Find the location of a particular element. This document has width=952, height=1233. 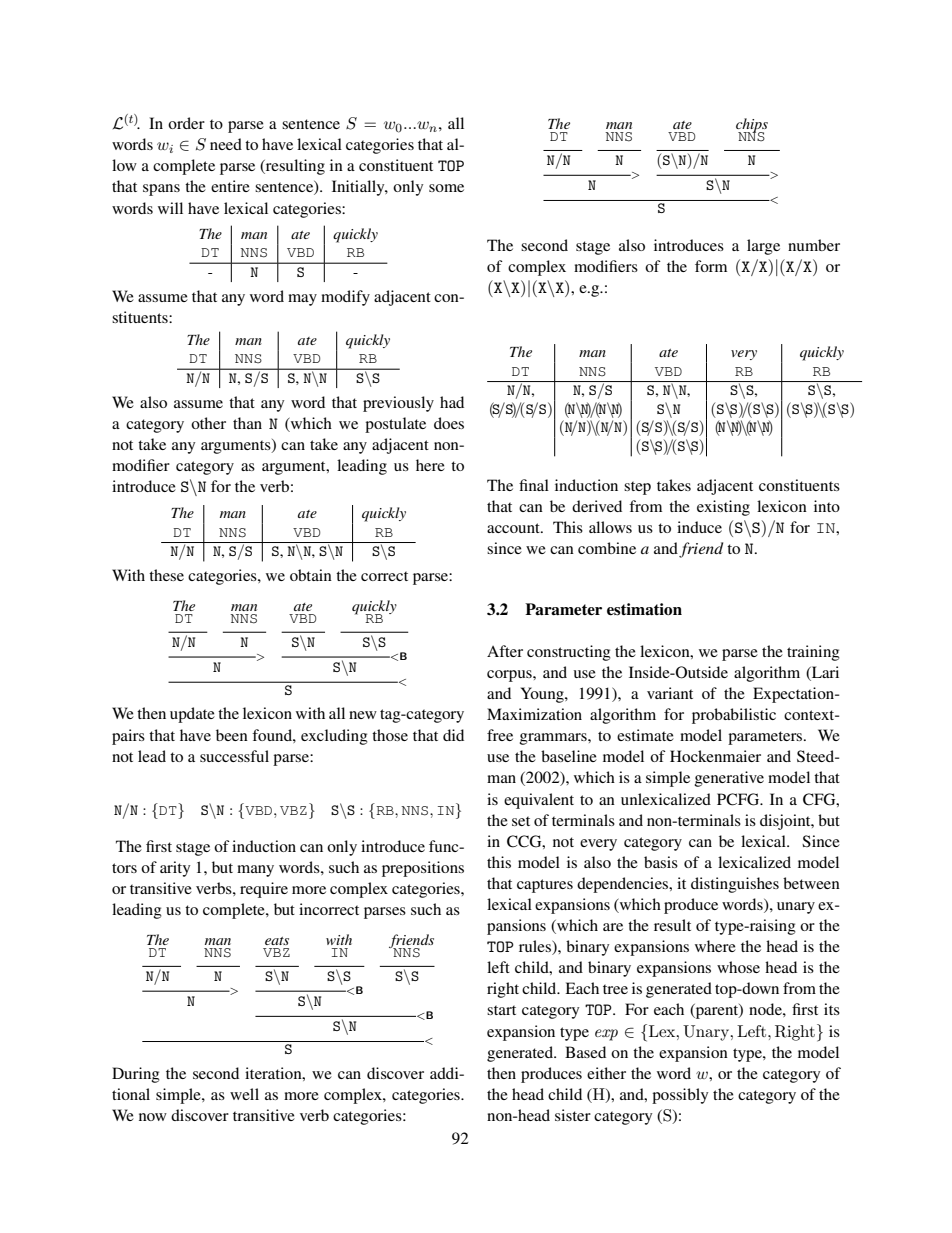

possibly is located at coordinates (680, 1096).
